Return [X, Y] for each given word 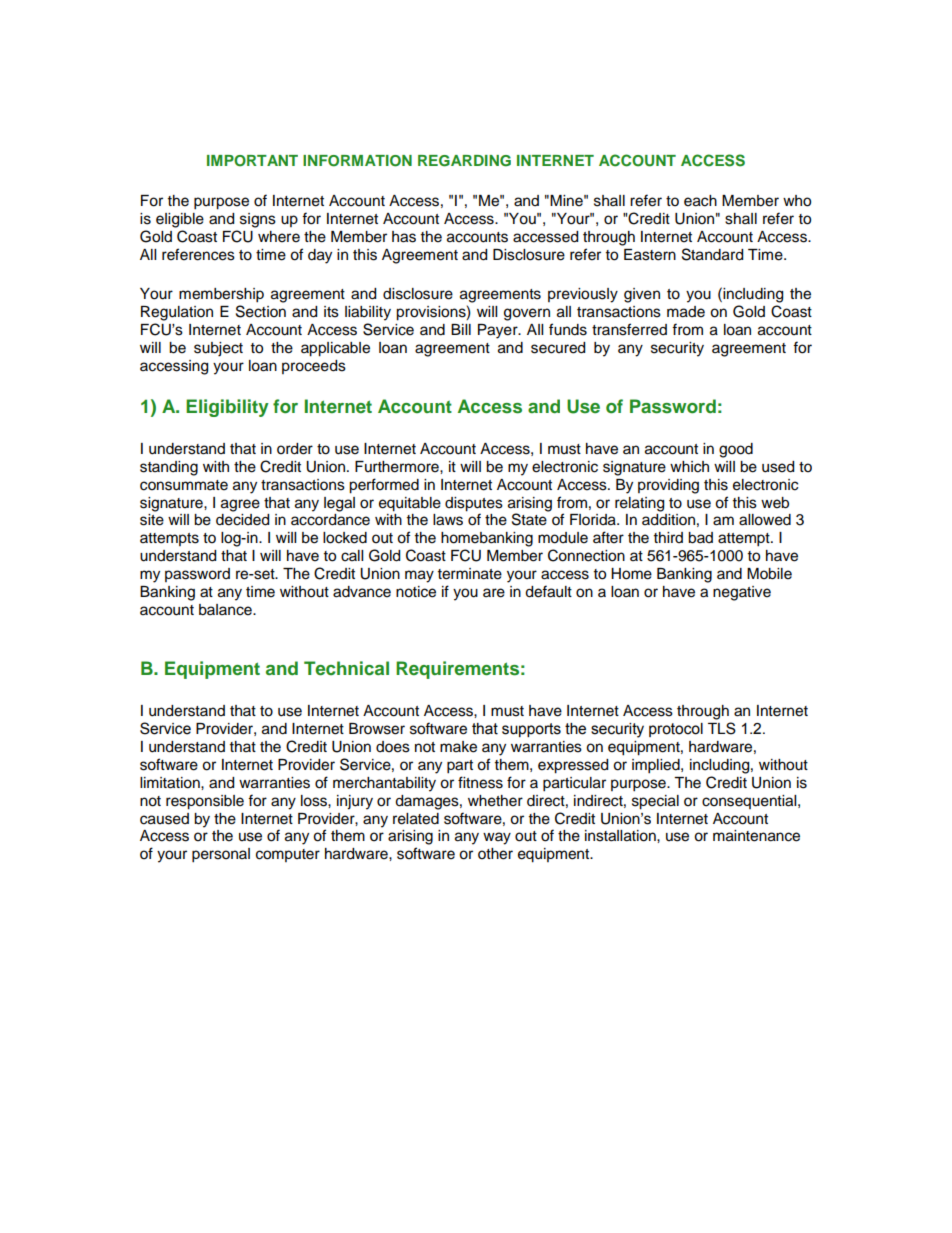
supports [531, 730]
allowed [765, 520]
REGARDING [464, 161]
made [686, 312]
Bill [461, 329]
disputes [474, 504]
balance [226, 610]
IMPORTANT [252, 161]
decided [242, 520]
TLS [722, 728]
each [700, 201]
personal [221, 855]
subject [218, 349]
